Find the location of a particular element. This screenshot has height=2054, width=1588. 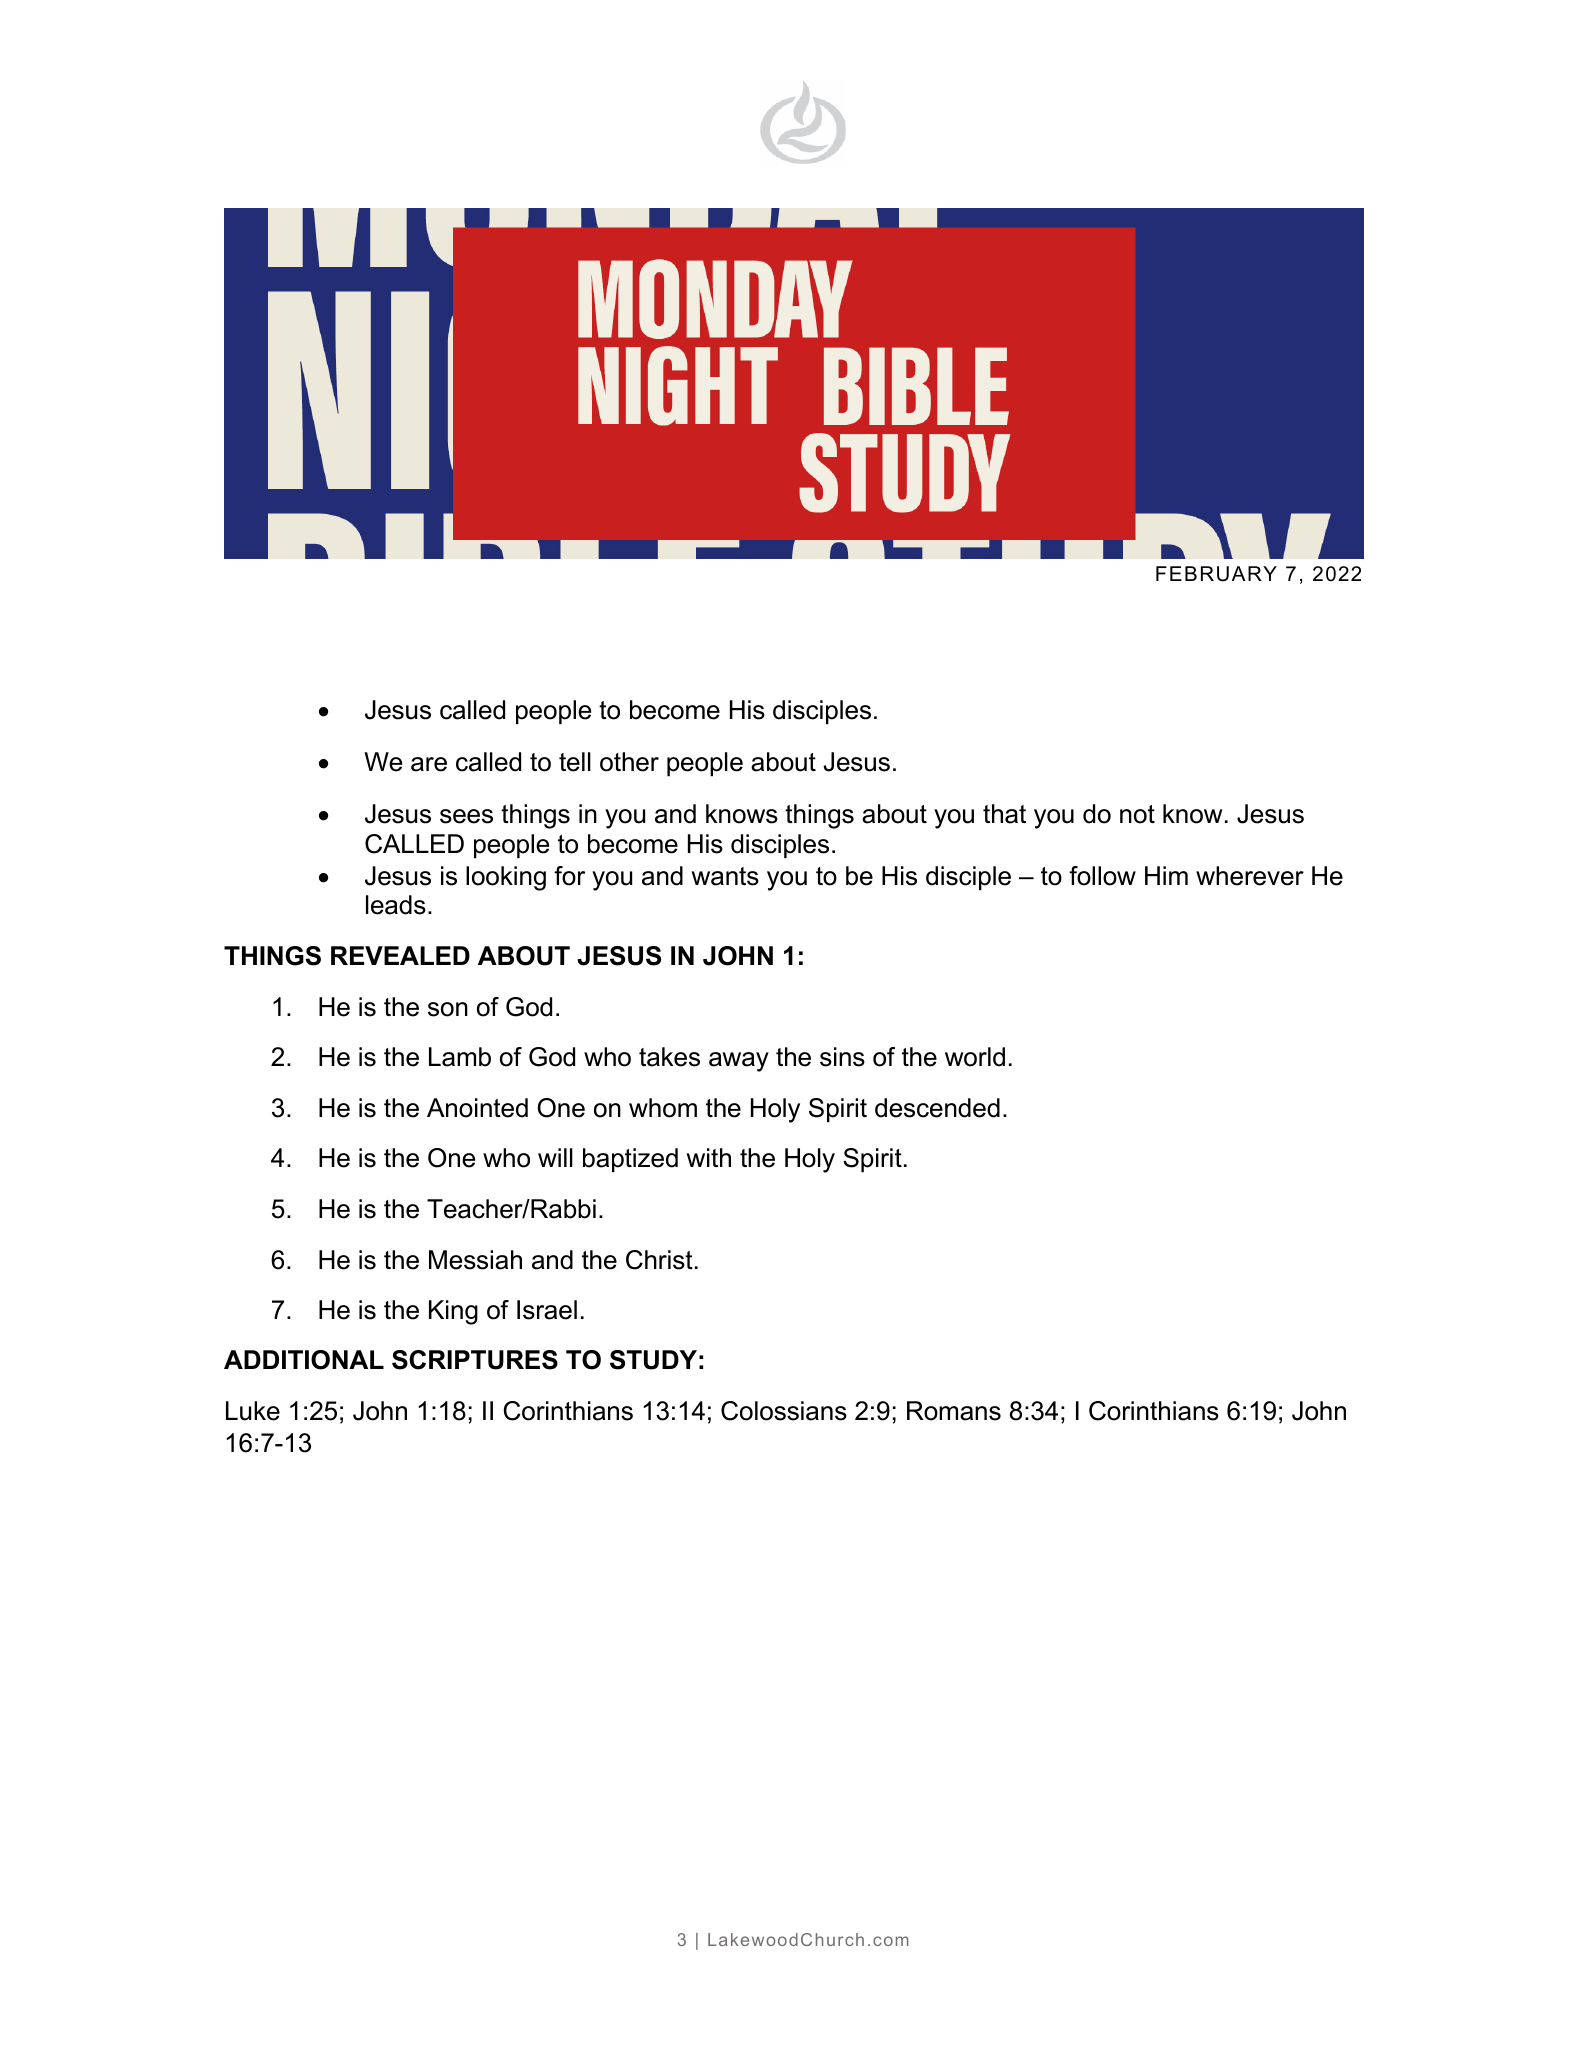

world is located at coordinates (975, 1057).
